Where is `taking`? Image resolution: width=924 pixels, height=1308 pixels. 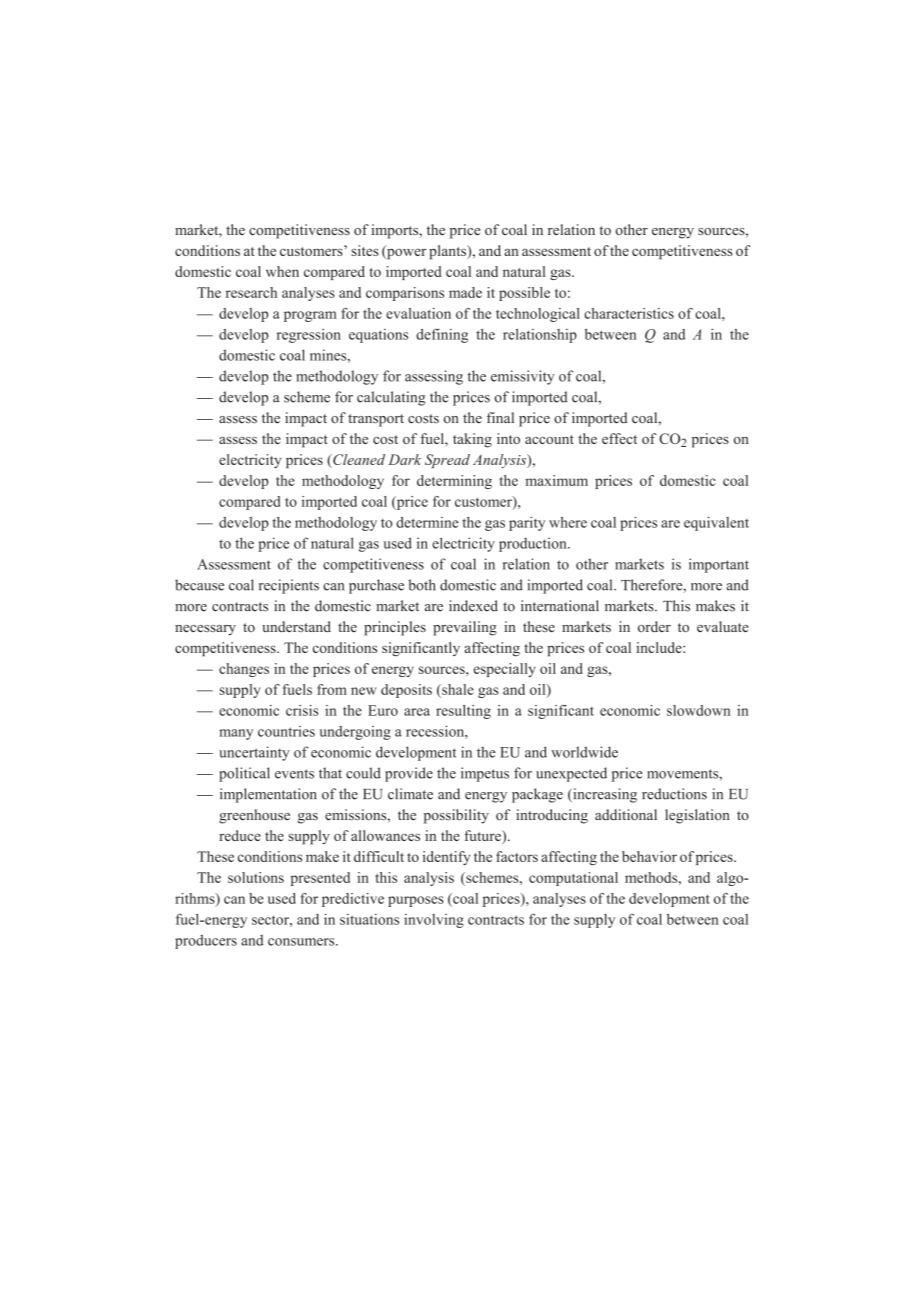 taking is located at coordinates (472, 440).
